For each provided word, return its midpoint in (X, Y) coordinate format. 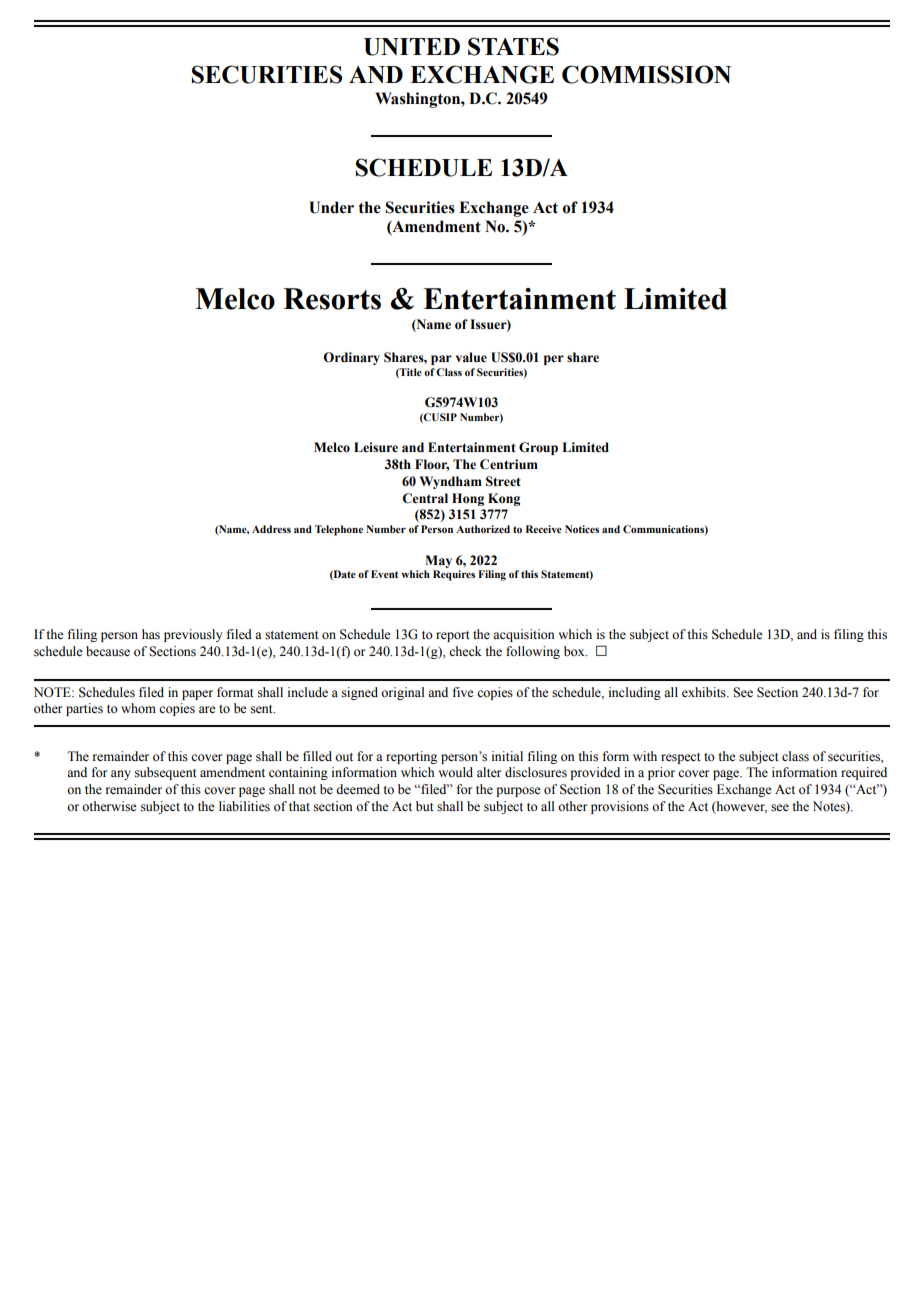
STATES (513, 46)
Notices (582, 529)
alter (489, 772)
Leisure (376, 447)
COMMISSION (646, 74)
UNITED (412, 47)
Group (538, 448)
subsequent (166, 773)
